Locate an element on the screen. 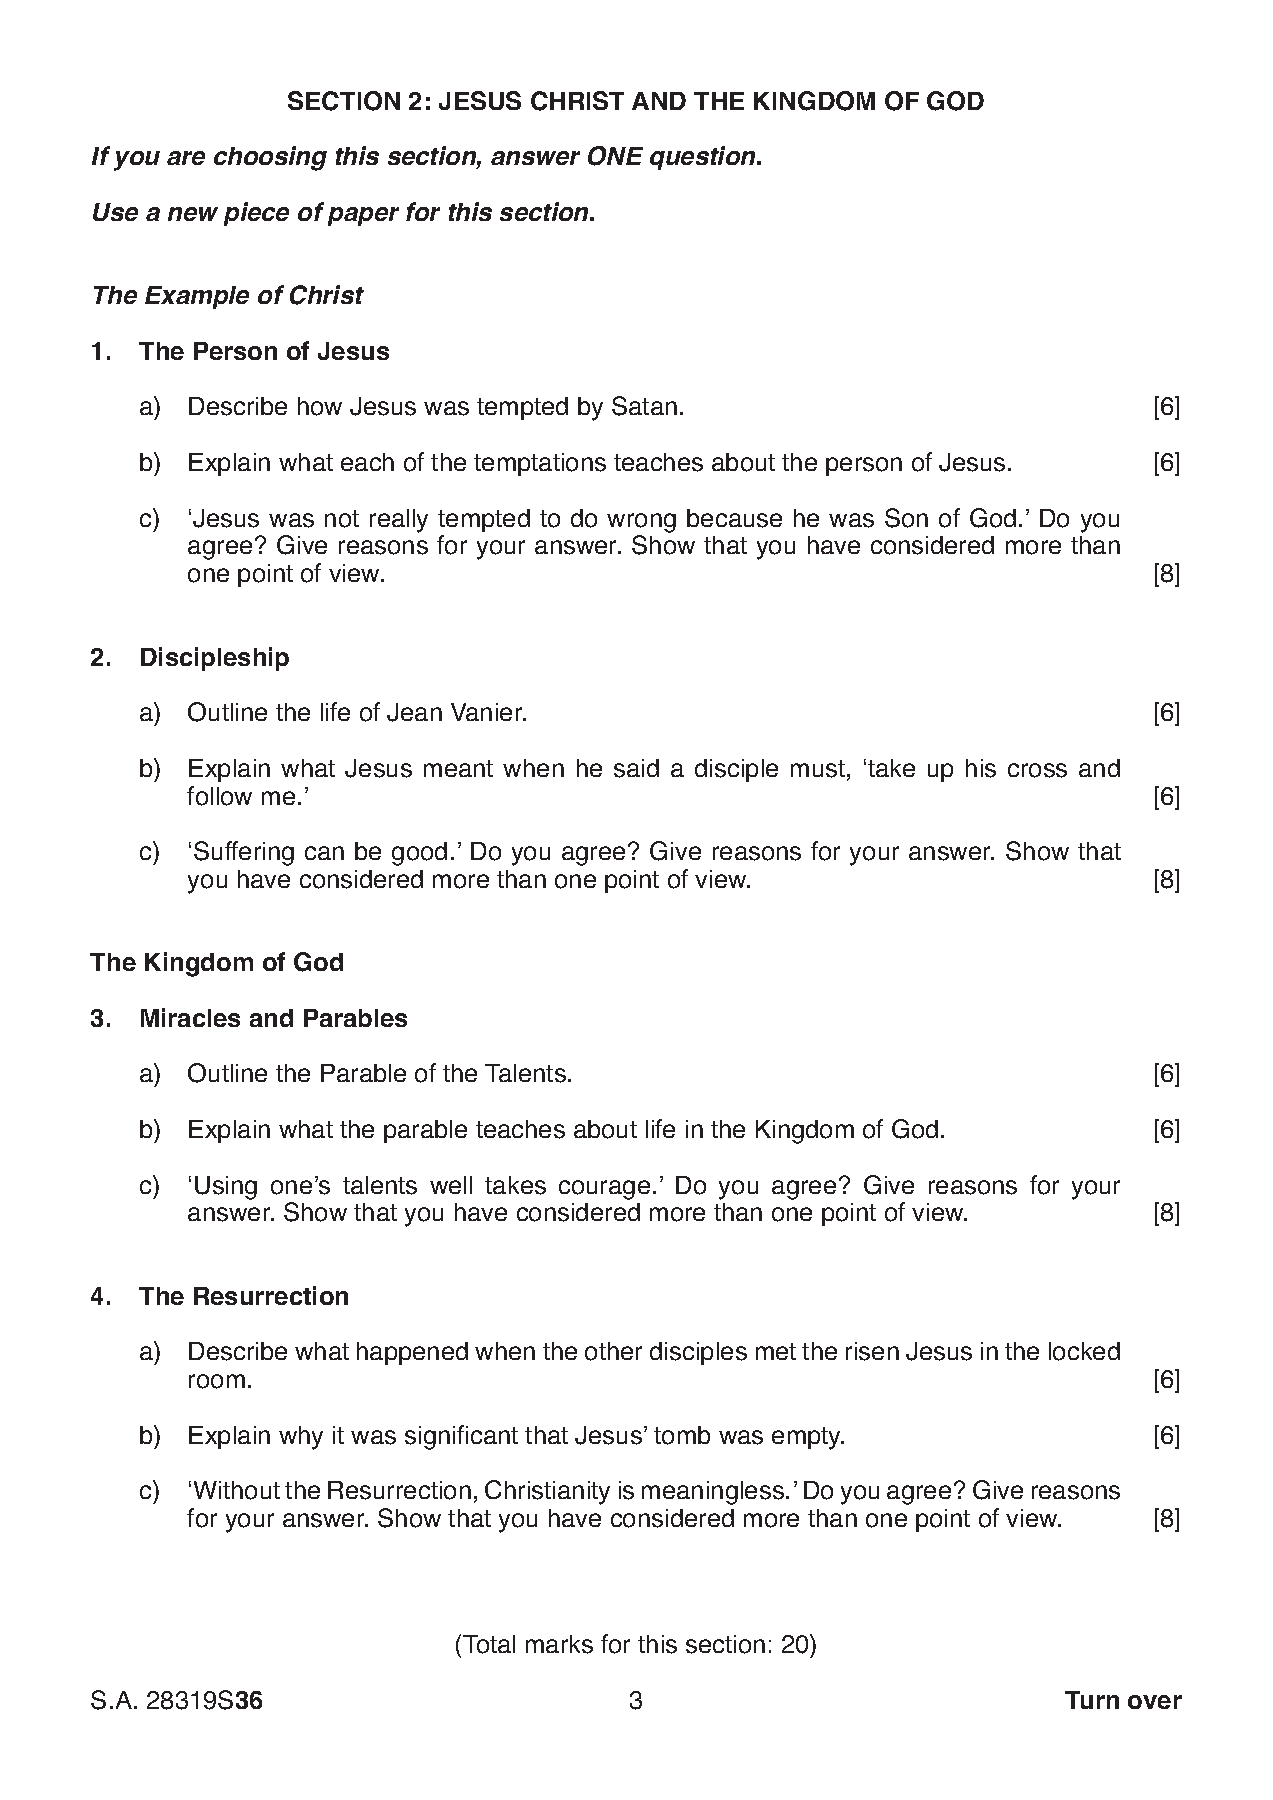 The width and height of the screenshot is (1273, 1800). Satan is located at coordinates (644, 406).
